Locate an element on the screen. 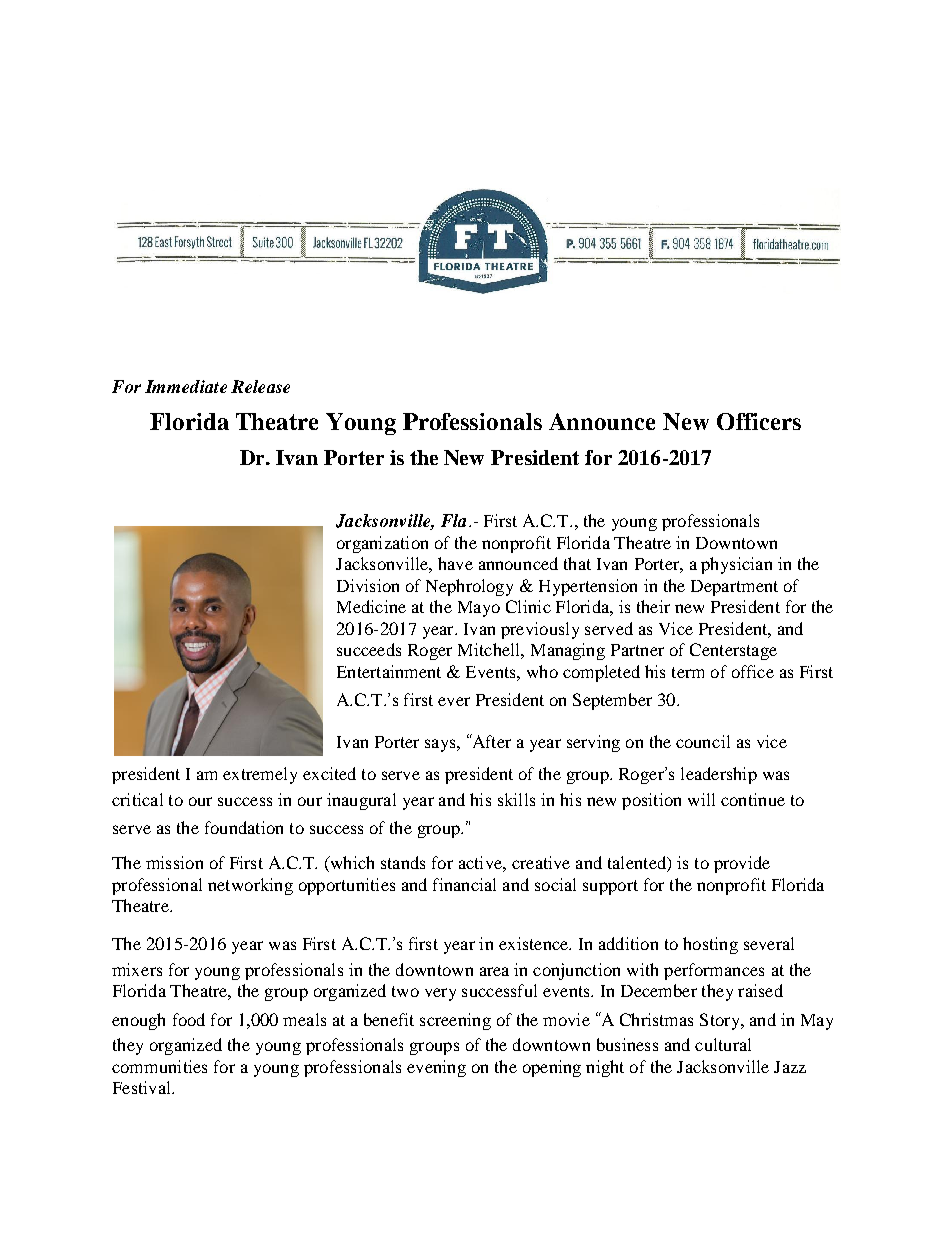 The width and height of the screenshot is (952, 1233). organization is located at coordinates (382, 544).
